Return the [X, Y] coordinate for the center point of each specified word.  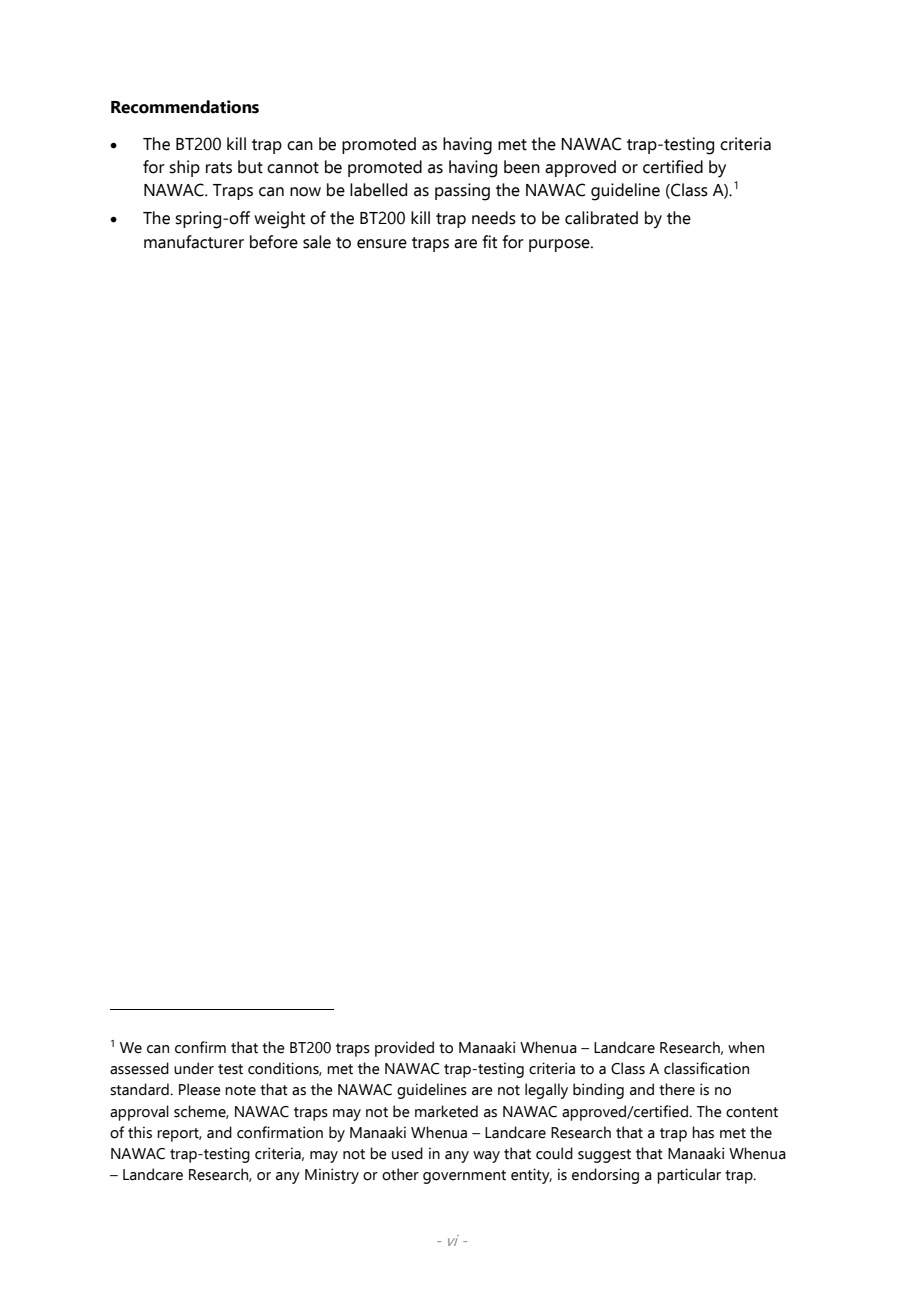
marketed [446, 1111]
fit [489, 242]
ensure [382, 244]
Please [200, 1089]
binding [598, 1091]
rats [219, 168]
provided [404, 1049]
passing [462, 192]
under [194, 1068]
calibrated [601, 218]
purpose [560, 245]
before [274, 242]
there [677, 1089]
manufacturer [194, 242]
